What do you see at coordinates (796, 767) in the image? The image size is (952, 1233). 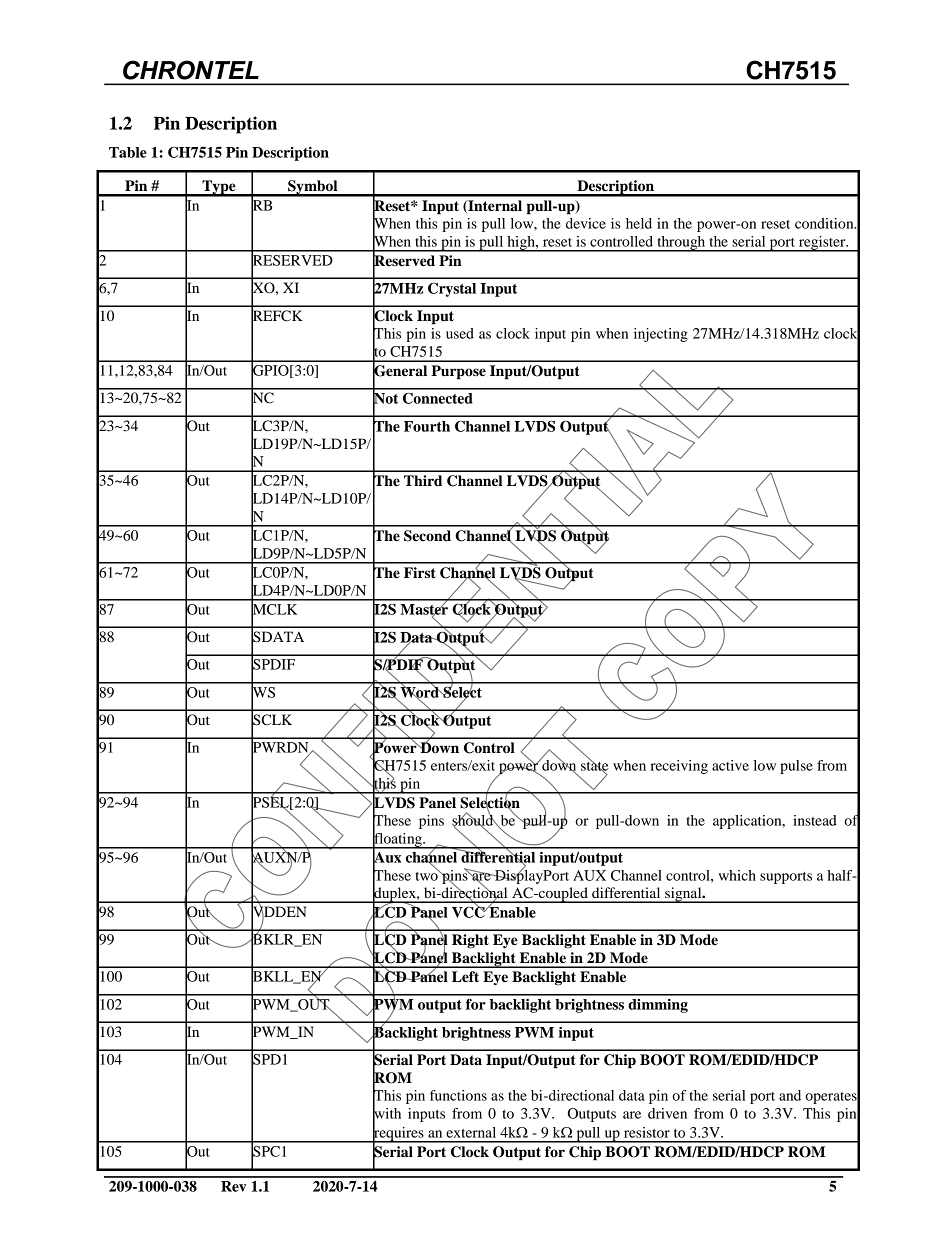 I see `pulse` at bounding box center [796, 767].
